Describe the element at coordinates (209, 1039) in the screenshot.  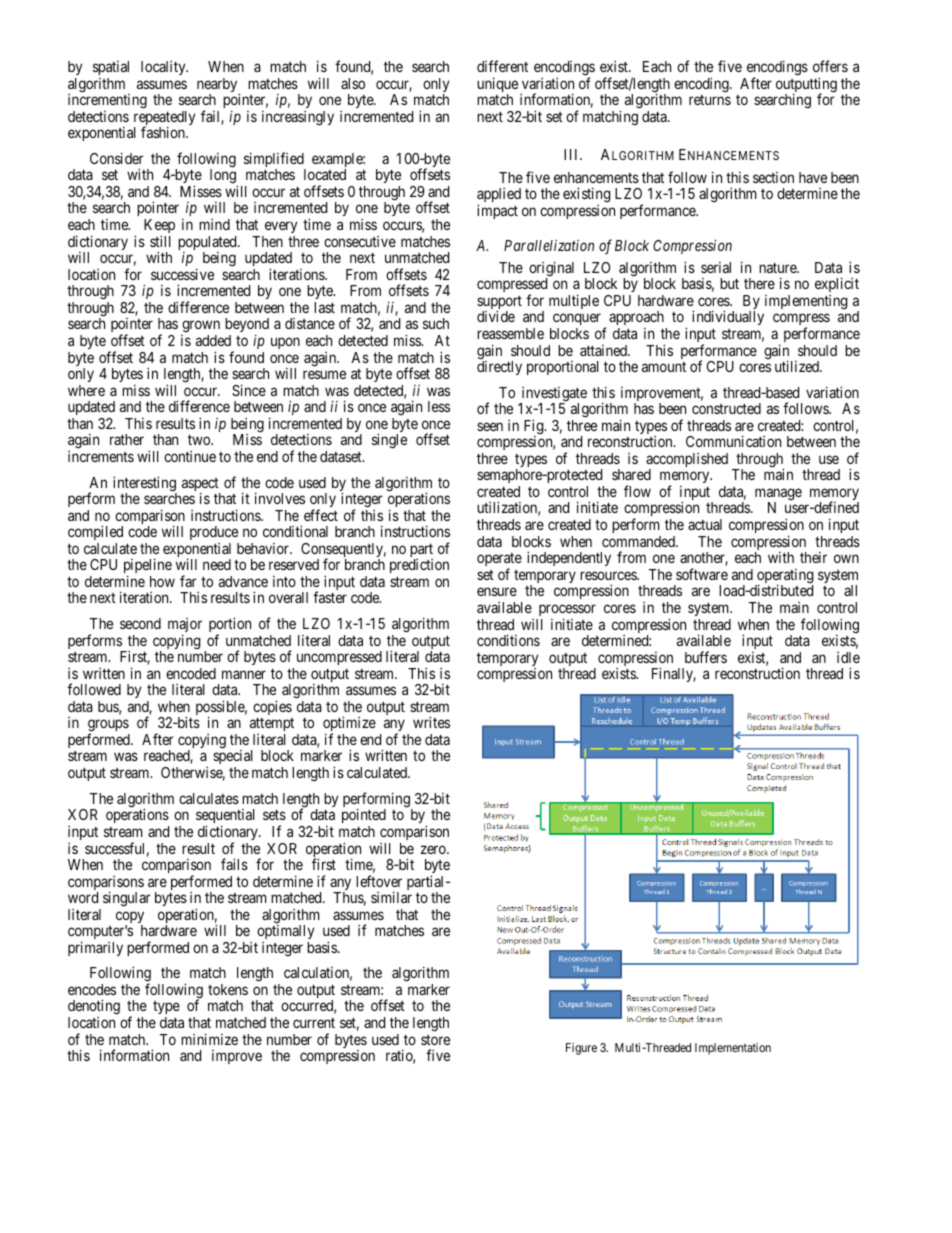
I see `minimize` at that location.
